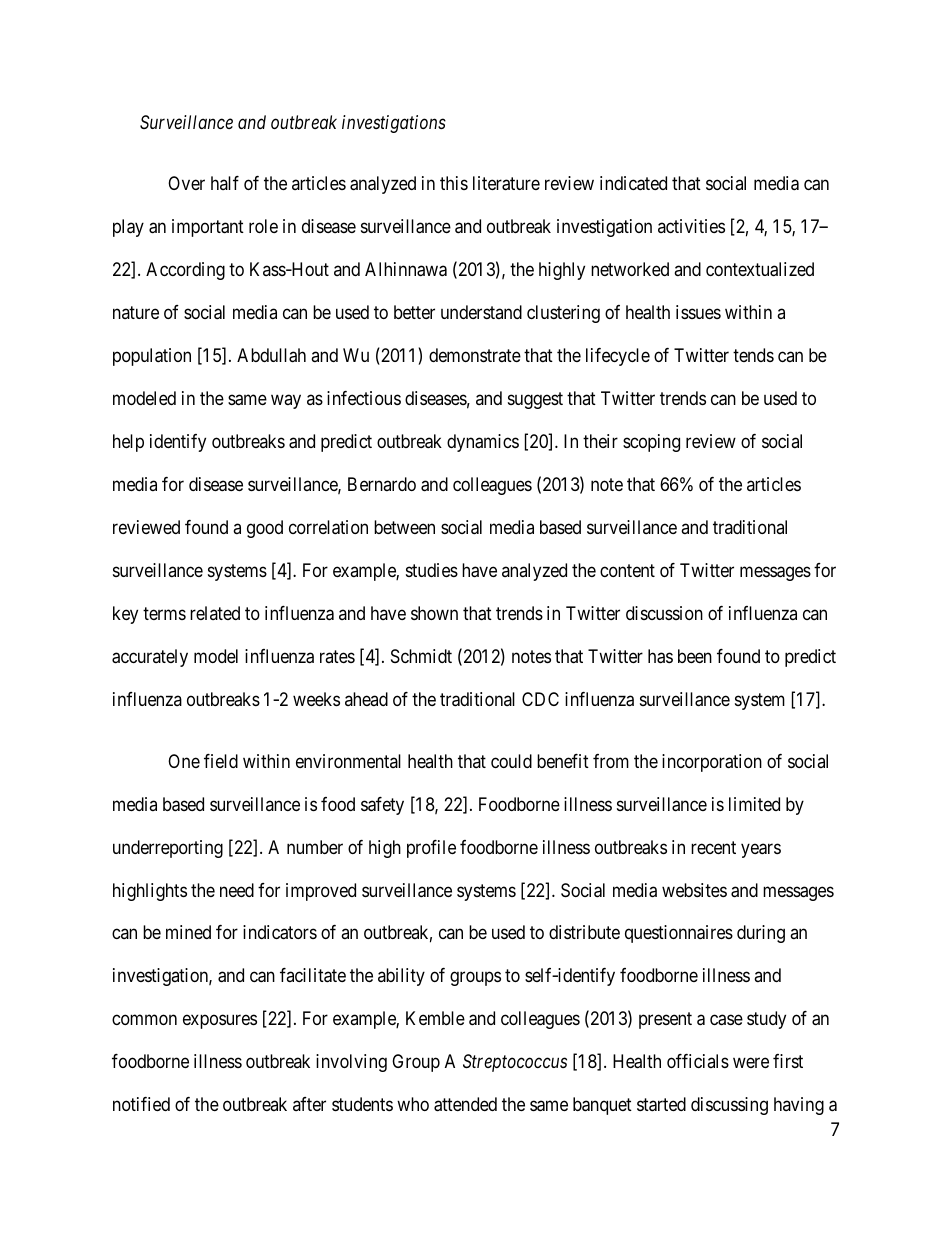 The image size is (952, 1233). Describe the element at coordinates (454, 183) in the document. I see `this` at that location.
